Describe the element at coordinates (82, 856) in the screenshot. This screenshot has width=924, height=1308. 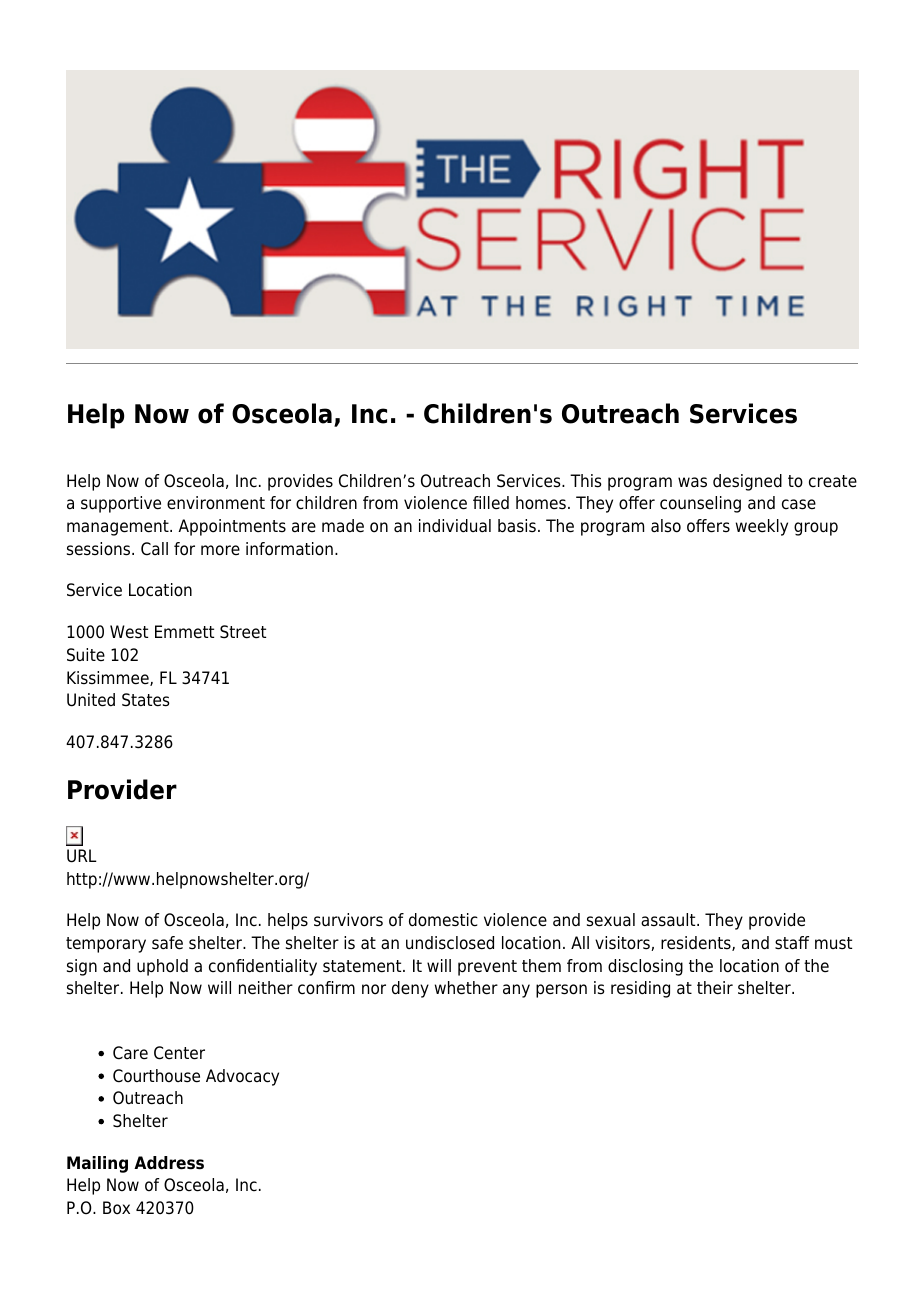
I see `URL` at that location.
